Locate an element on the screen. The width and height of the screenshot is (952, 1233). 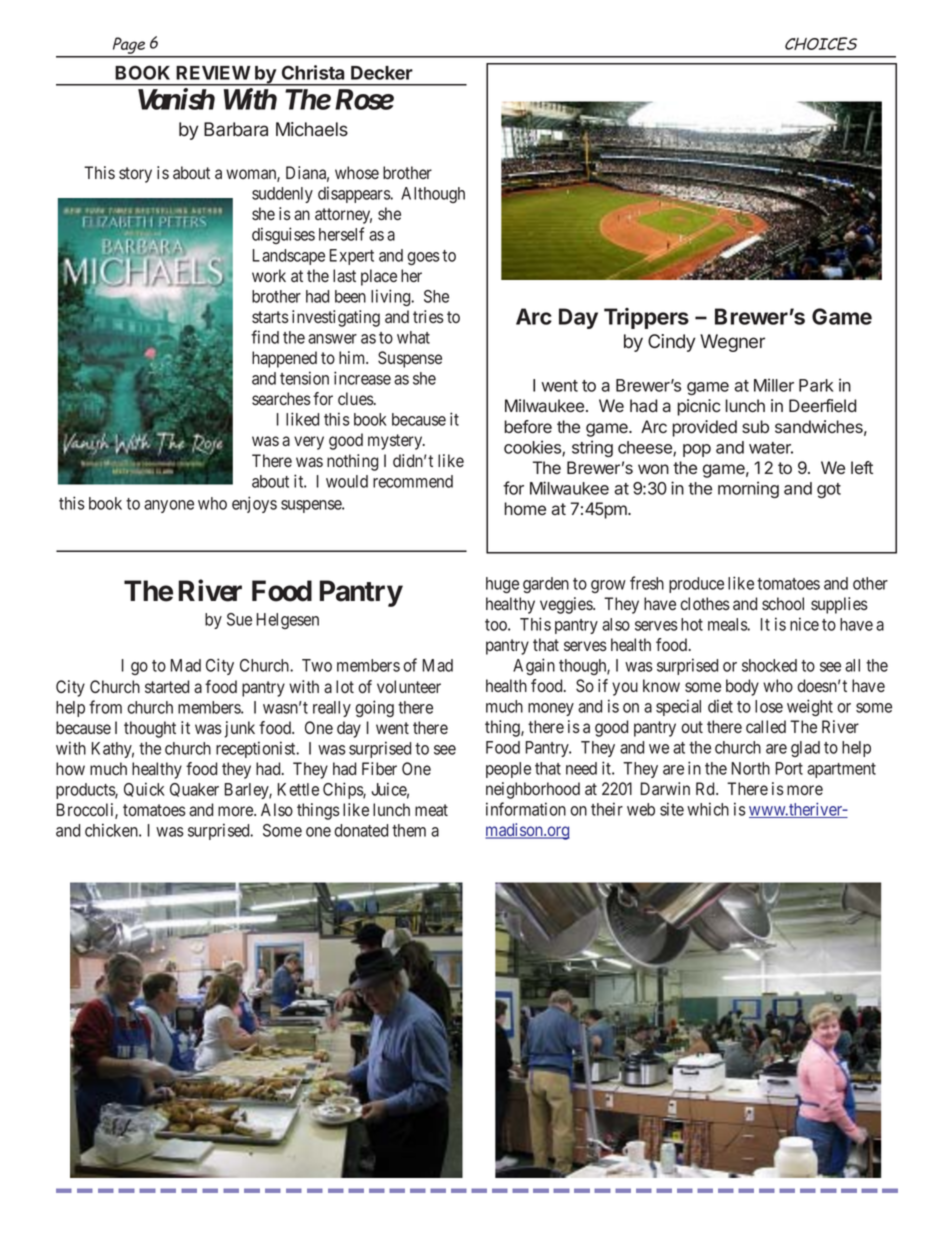
Quaker is located at coordinates (194, 790).
